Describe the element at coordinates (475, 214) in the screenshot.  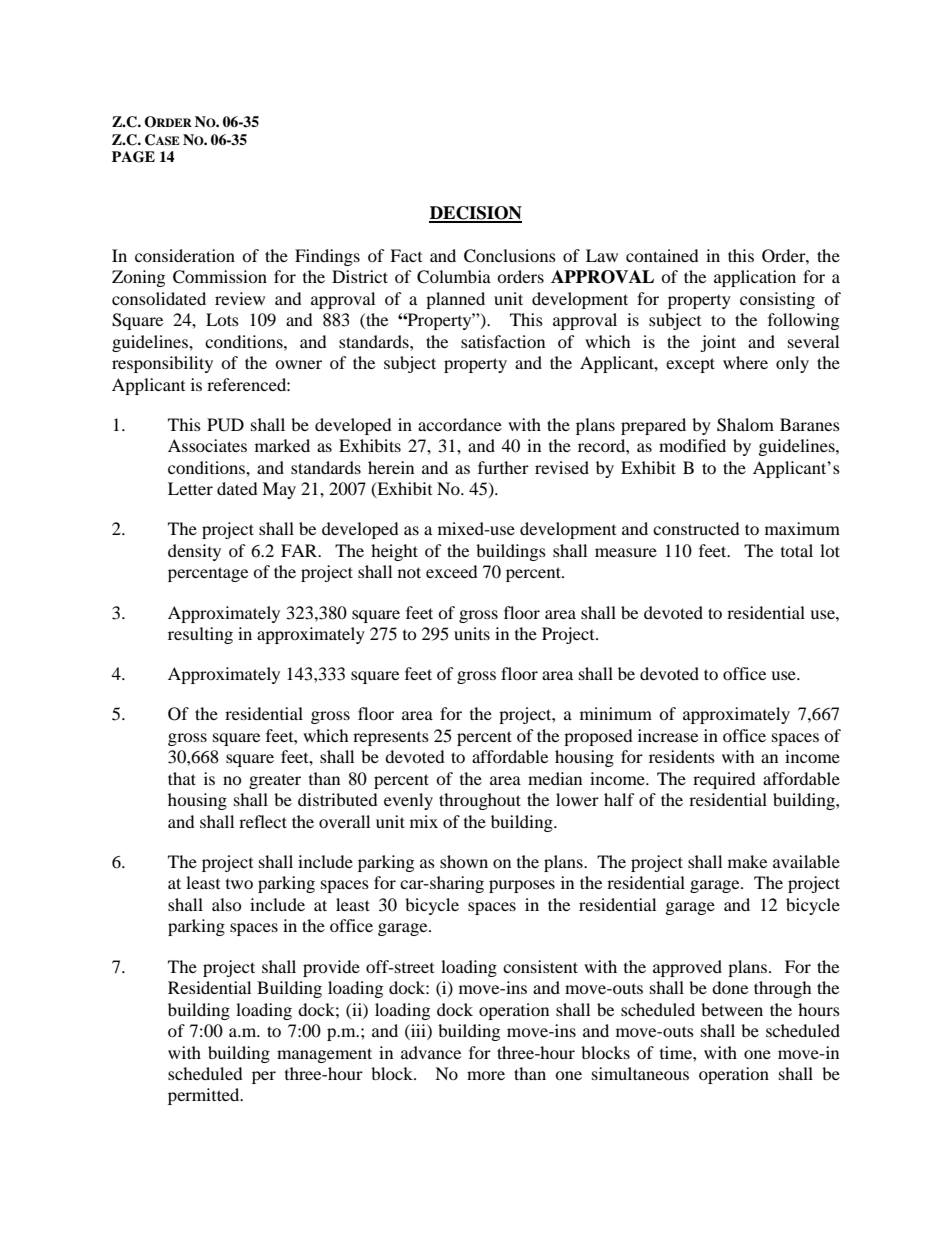
I see `DECISION` at that location.
